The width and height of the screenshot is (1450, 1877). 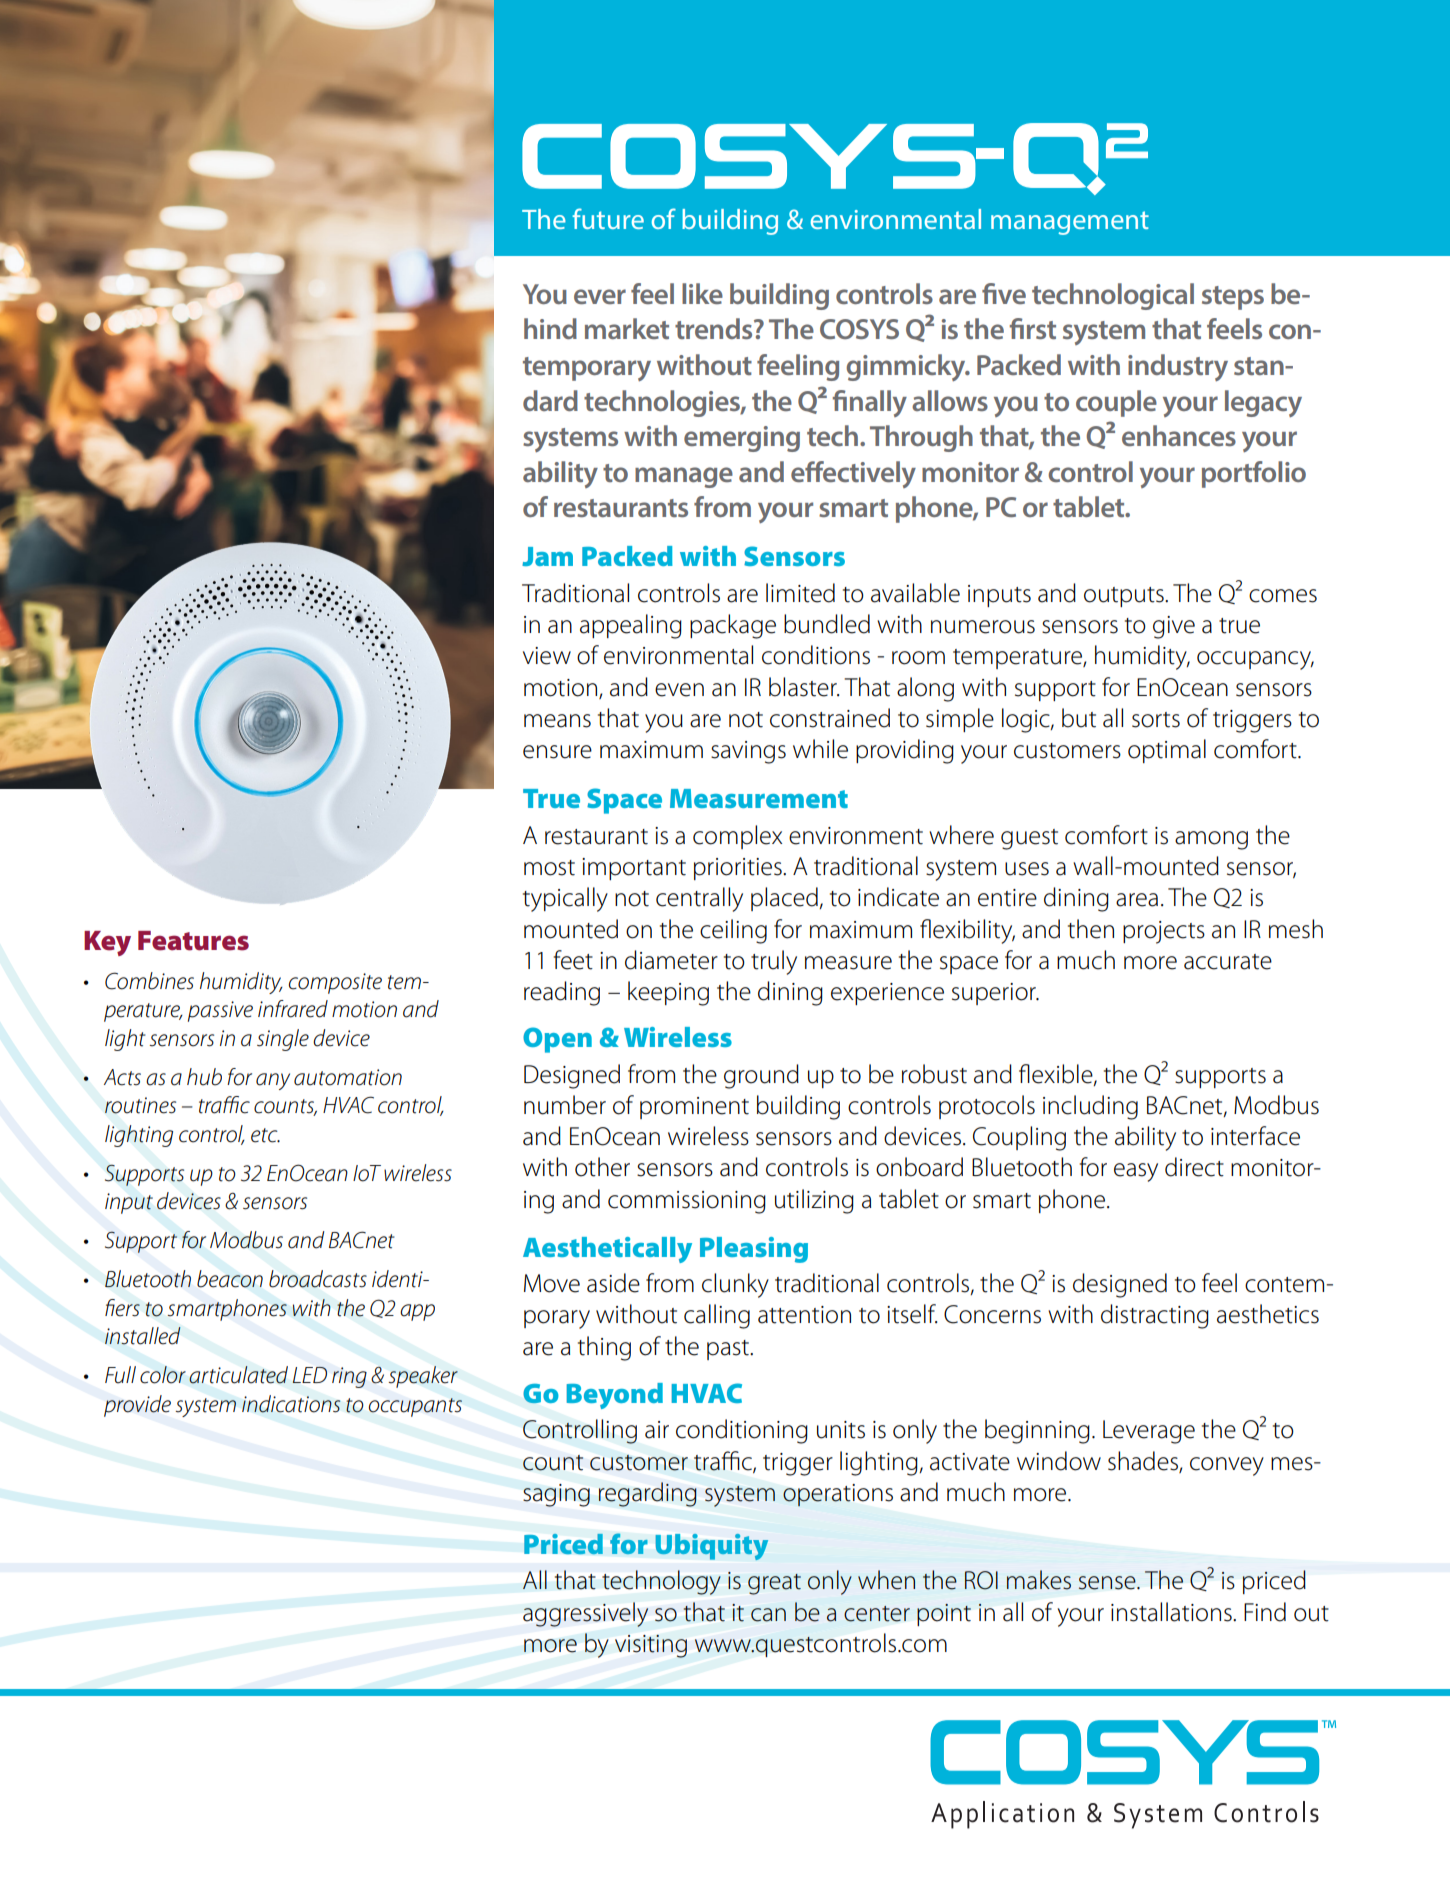 I want to click on like, so click(x=702, y=293).
